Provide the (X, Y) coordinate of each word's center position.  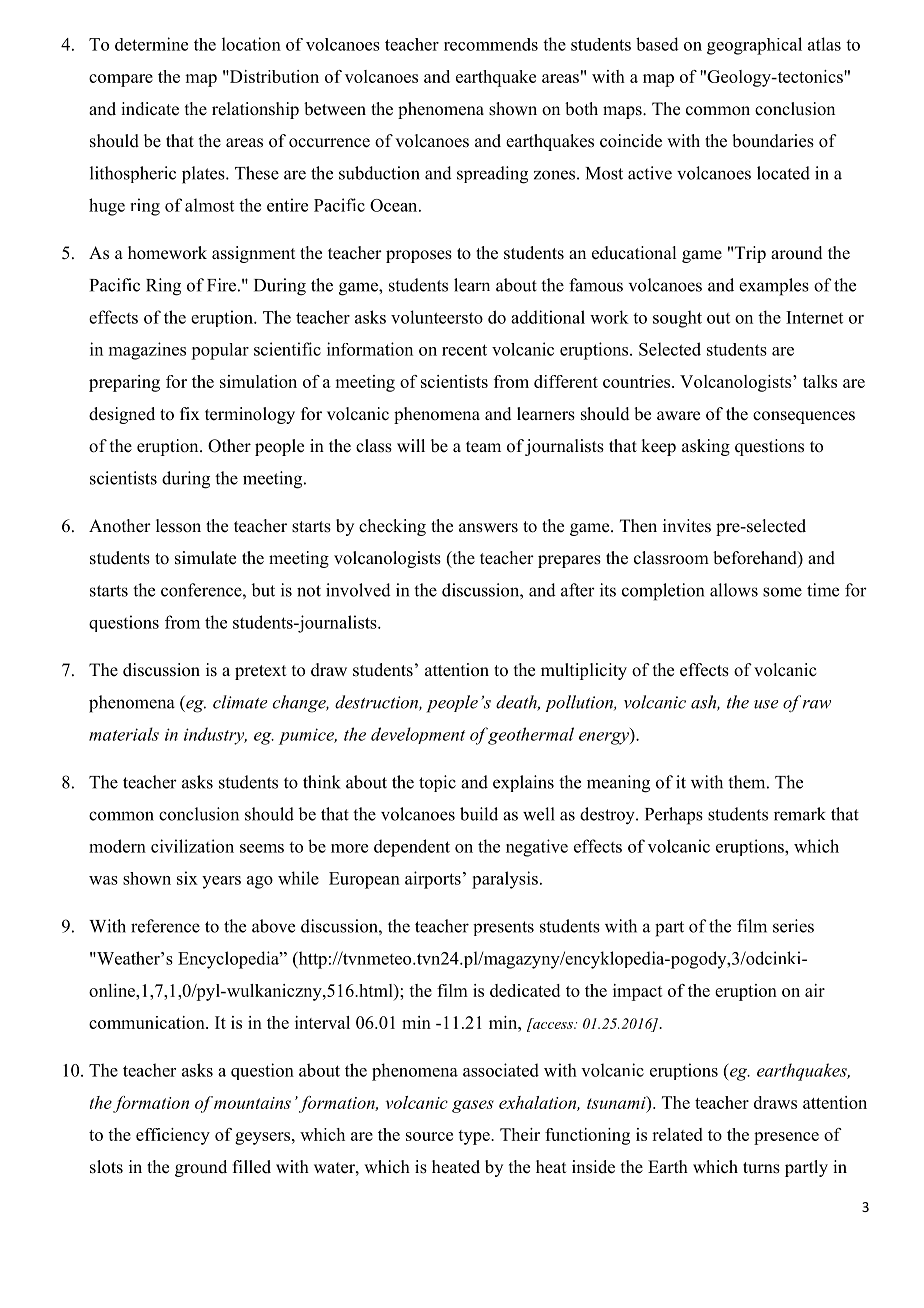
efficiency (173, 1136)
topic (437, 783)
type (475, 1137)
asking (706, 447)
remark (800, 814)
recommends (491, 44)
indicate (150, 109)
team (483, 447)
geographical (754, 46)
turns (761, 1168)
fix (190, 413)
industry (215, 736)
